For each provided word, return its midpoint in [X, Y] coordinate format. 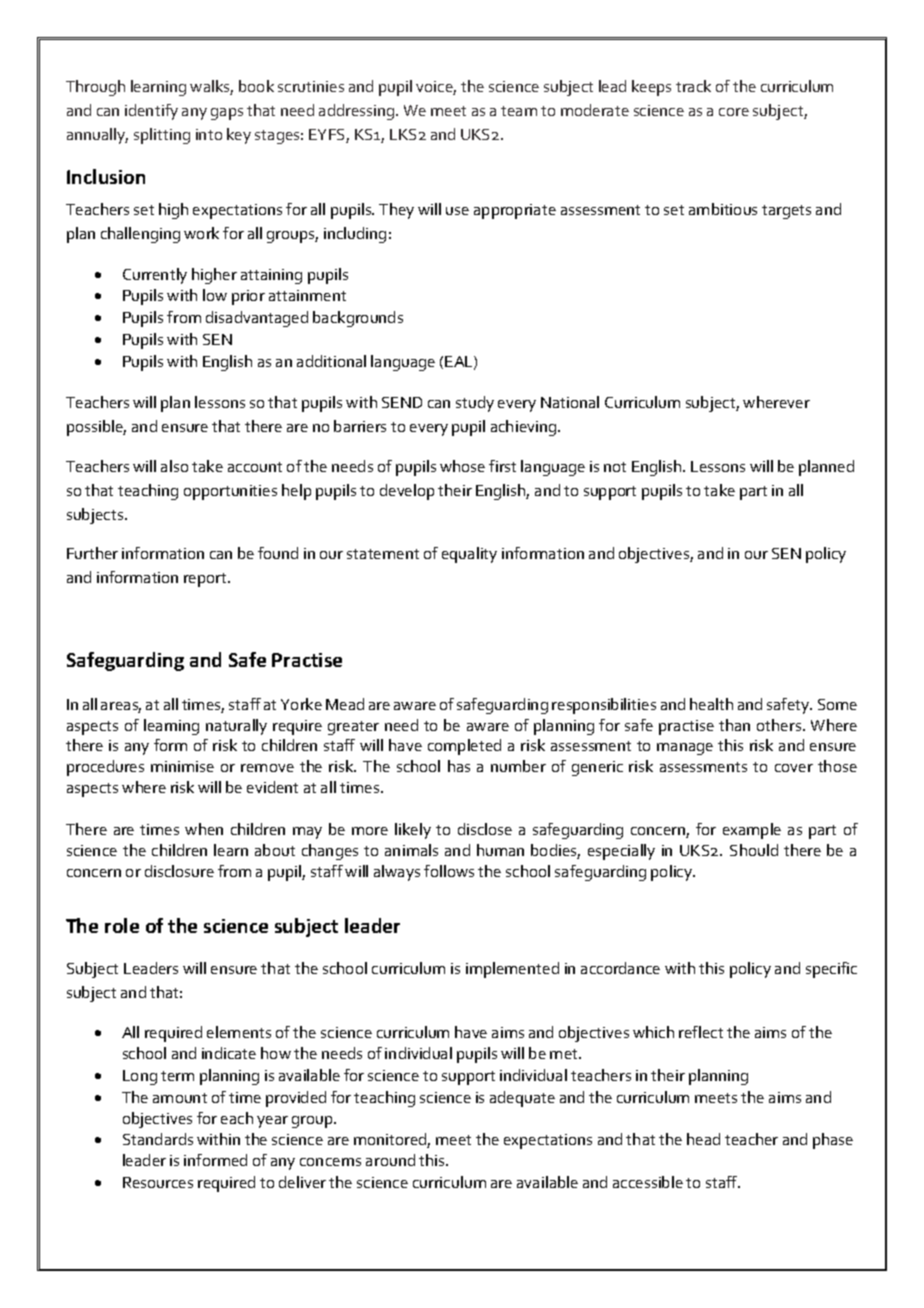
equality [469, 555]
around [390, 1160]
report [206, 580]
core [734, 112]
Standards [158, 1139]
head [703, 1139]
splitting [162, 136]
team [519, 111]
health [711, 704]
